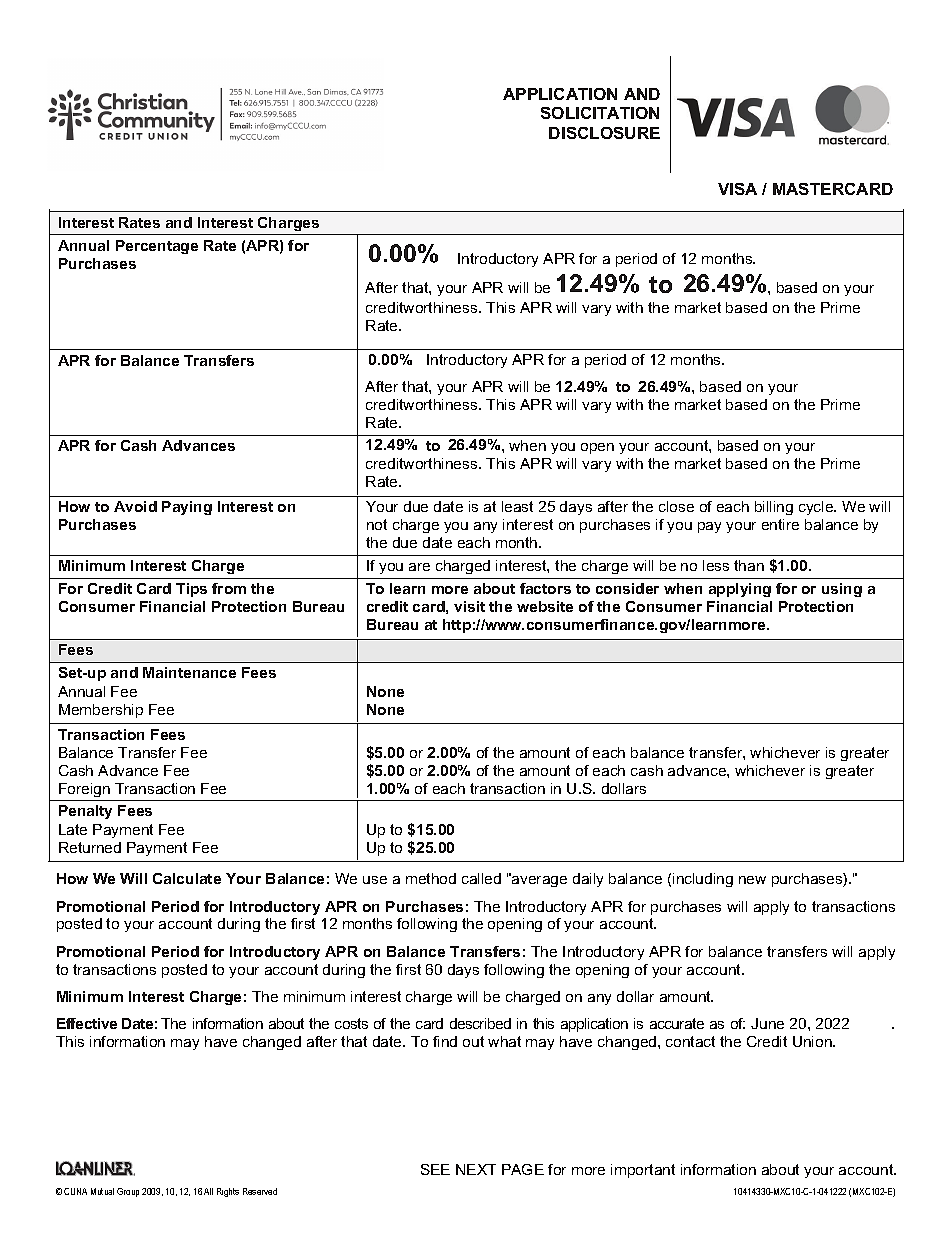  I want to click on billing, so click(774, 508).
